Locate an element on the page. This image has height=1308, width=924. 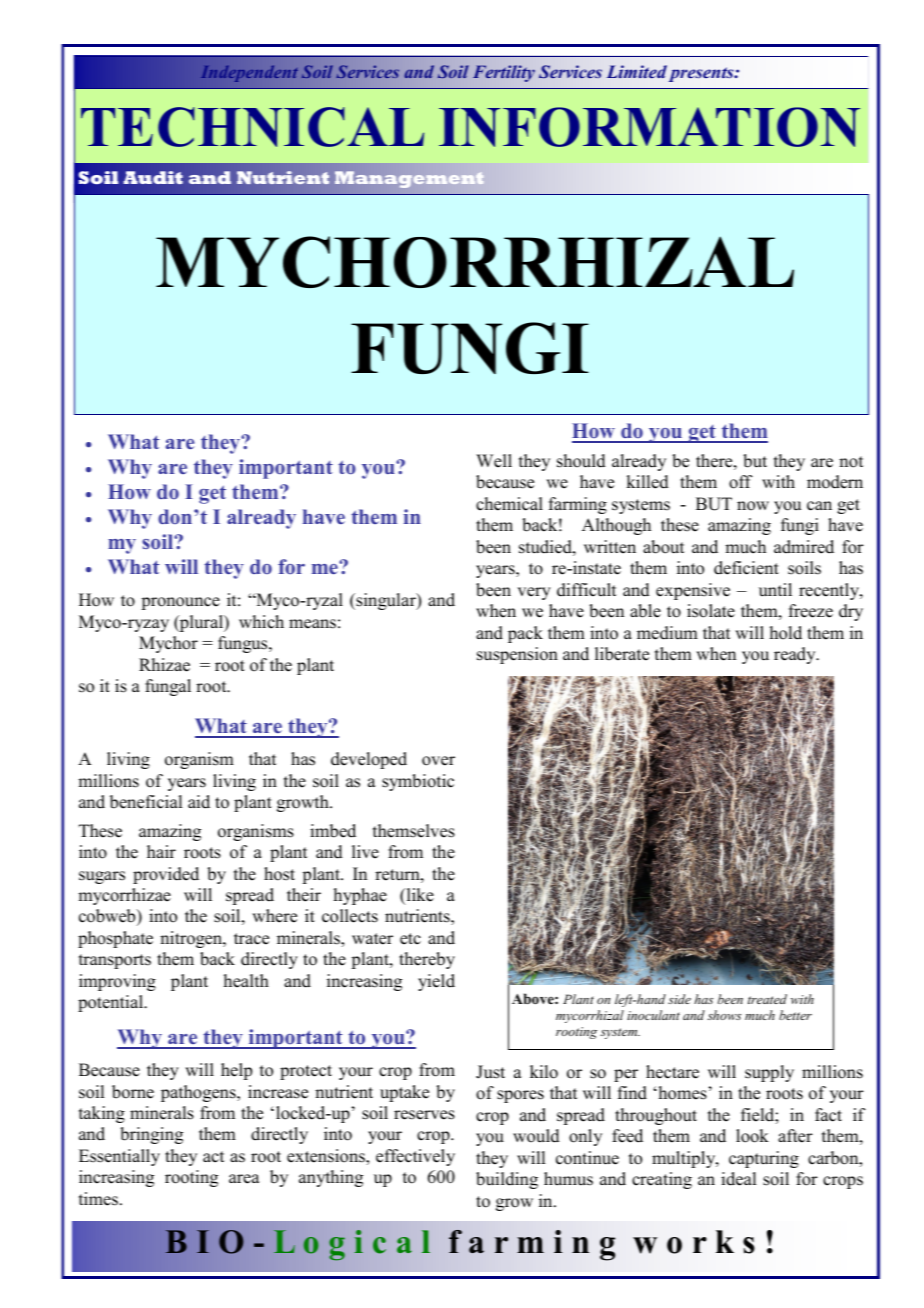
capturing is located at coordinates (764, 1159).
